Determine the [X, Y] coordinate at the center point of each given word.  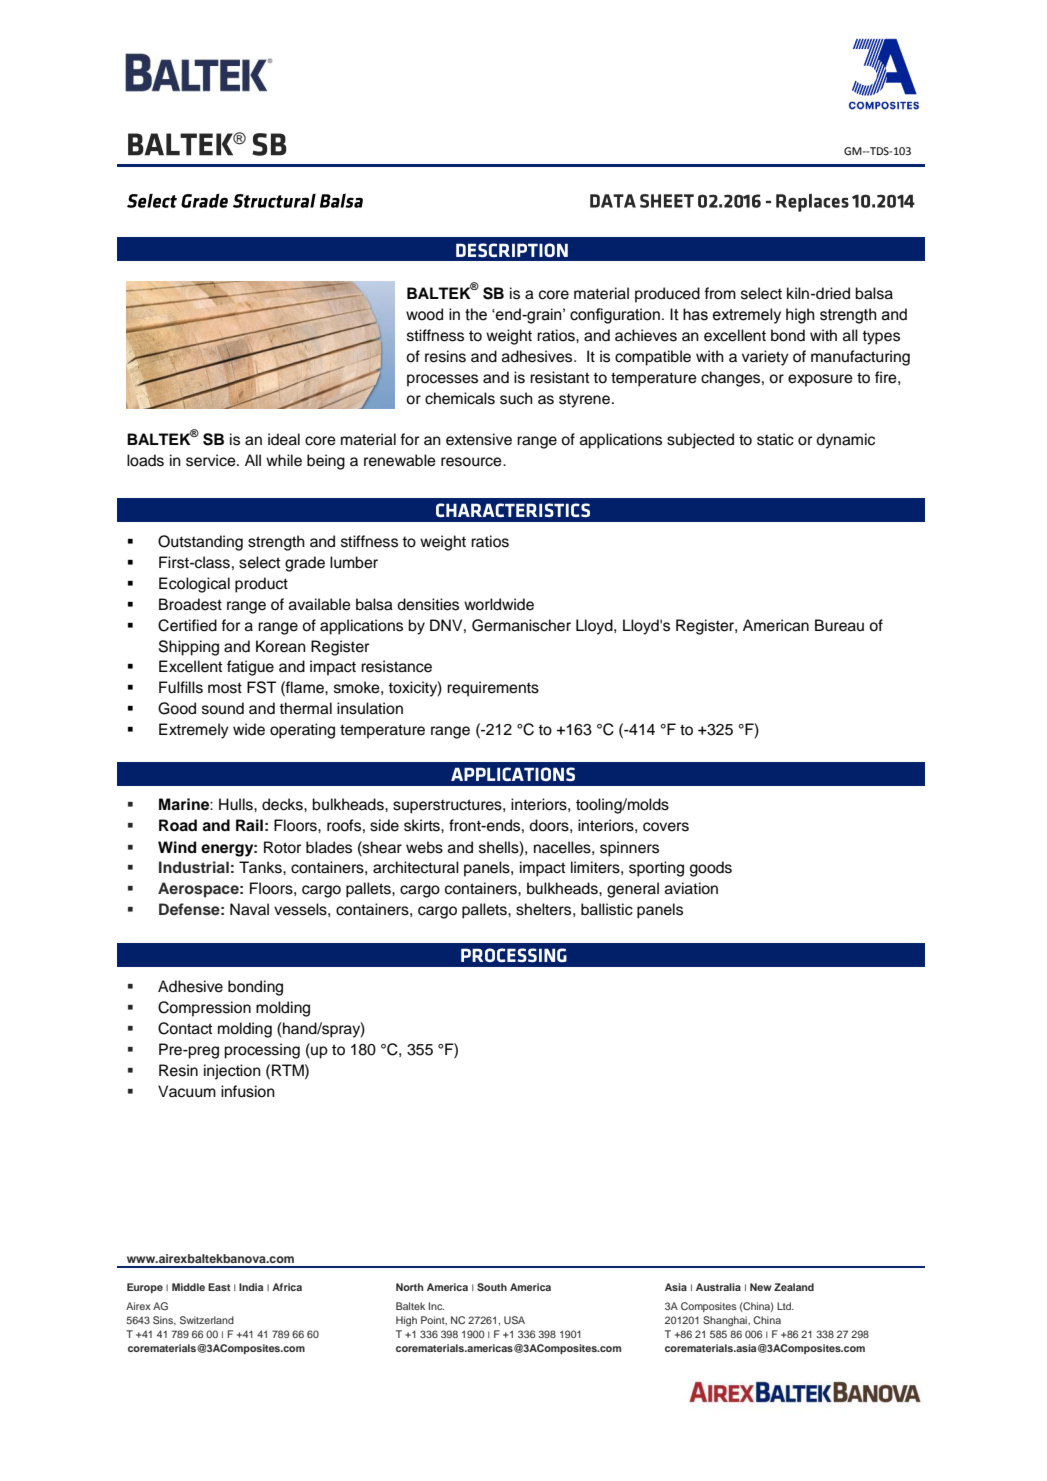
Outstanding [200, 543]
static [775, 439]
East [219, 1287]
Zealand [794, 1287]
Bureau [839, 625]
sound [223, 708]
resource [472, 462]
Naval [249, 909]
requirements [493, 689]
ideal [284, 439]
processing [262, 1051]
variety [765, 358]
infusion [248, 1091]
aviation [691, 888]
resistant [559, 377]
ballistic [607, 909]
